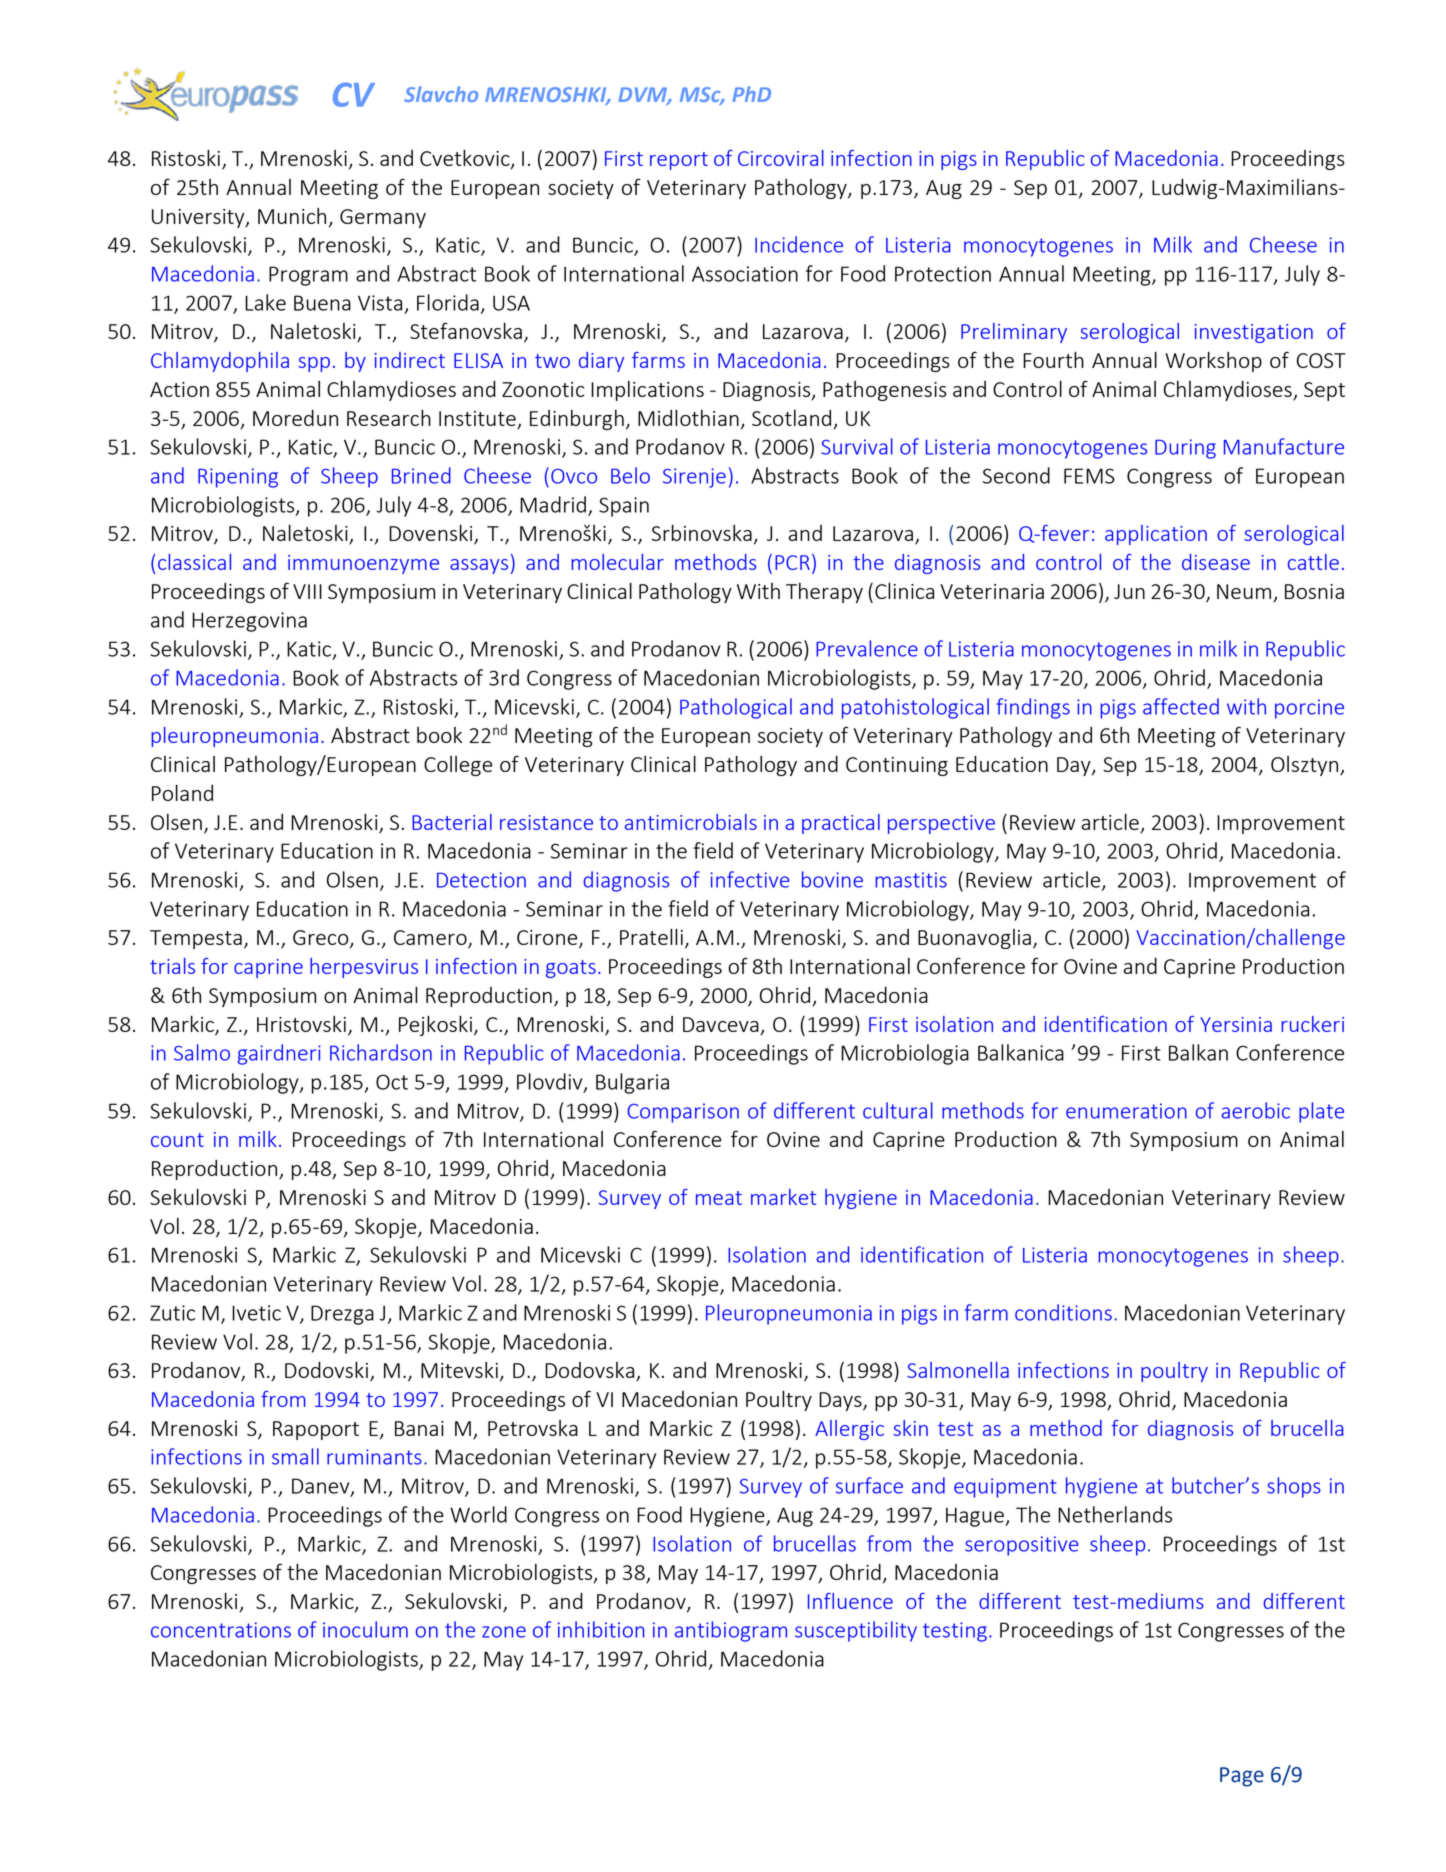 Image resolution: width=1446 pixels, height=1872 pixels. I want to click on Incidence, so click(799, 244).
